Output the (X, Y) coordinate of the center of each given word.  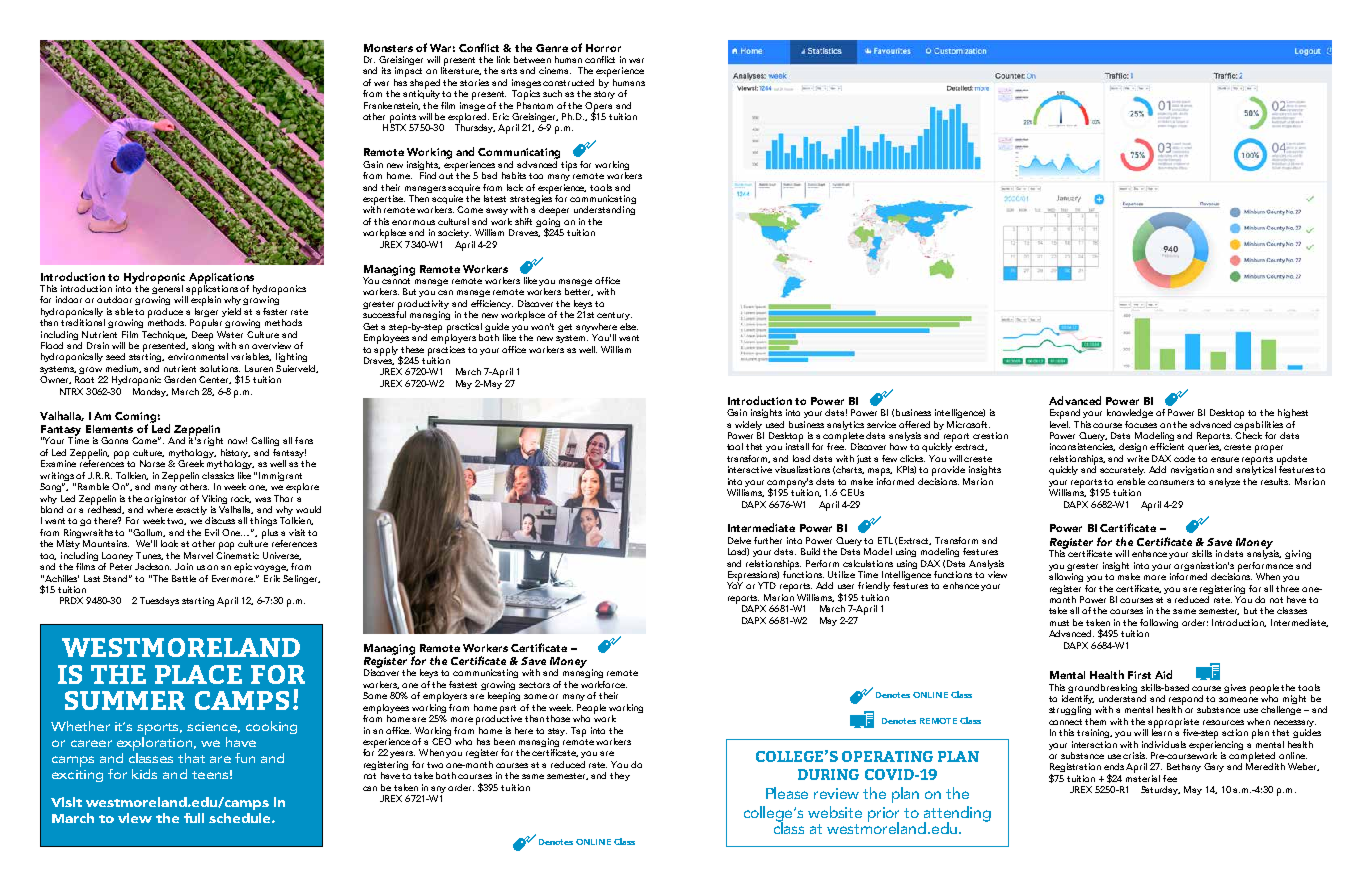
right (213, 441)
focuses (1141, 424)
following (1159, 623)
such (552, 93)
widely (748, 425)
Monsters (388, 48)
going (549, 224)
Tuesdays (159, 601)
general (169, 289)
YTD (767, 585)
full (194, 818)
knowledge (1130, 413)
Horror (603, 48)
